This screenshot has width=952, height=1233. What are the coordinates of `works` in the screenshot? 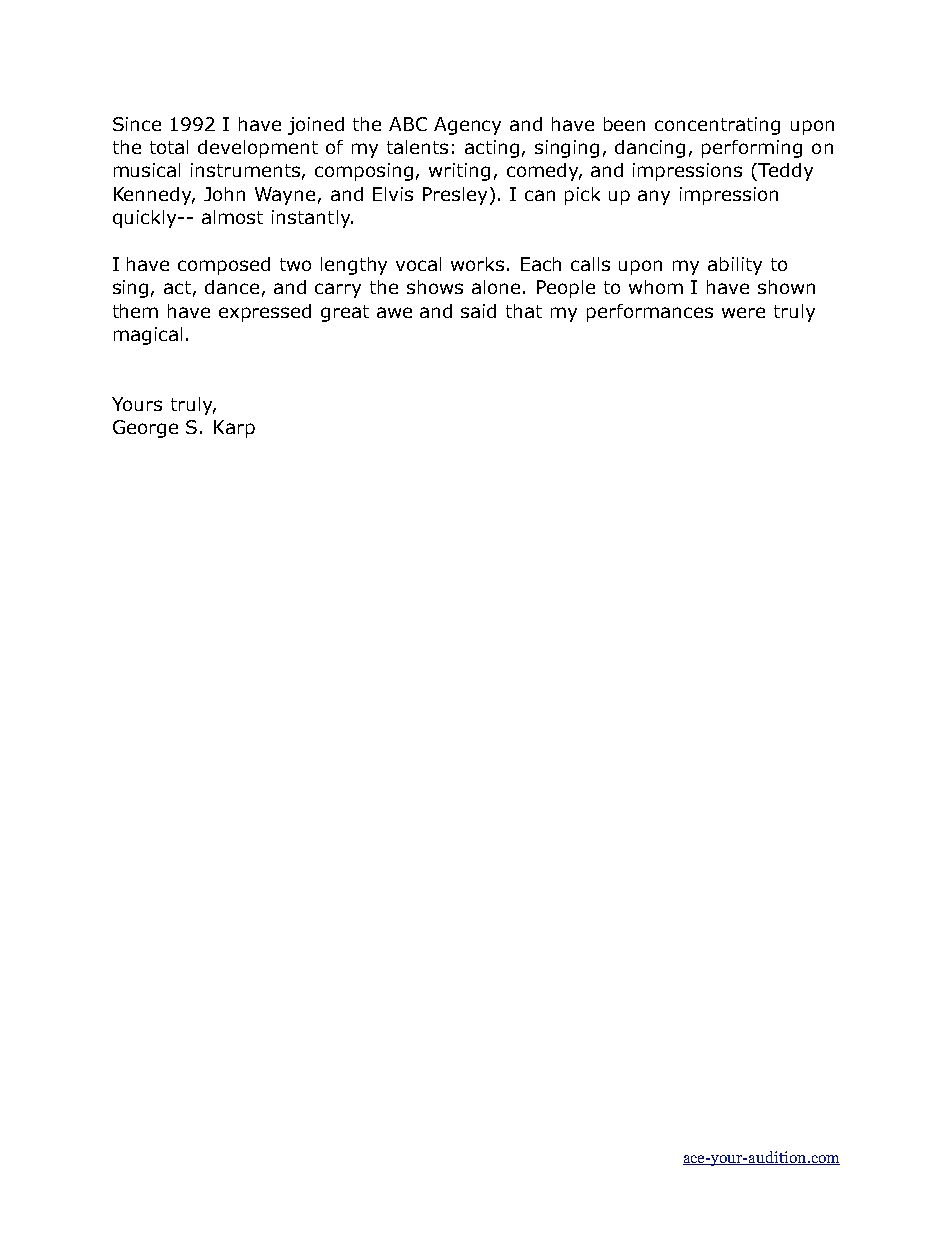 It's located at (479, 264).
